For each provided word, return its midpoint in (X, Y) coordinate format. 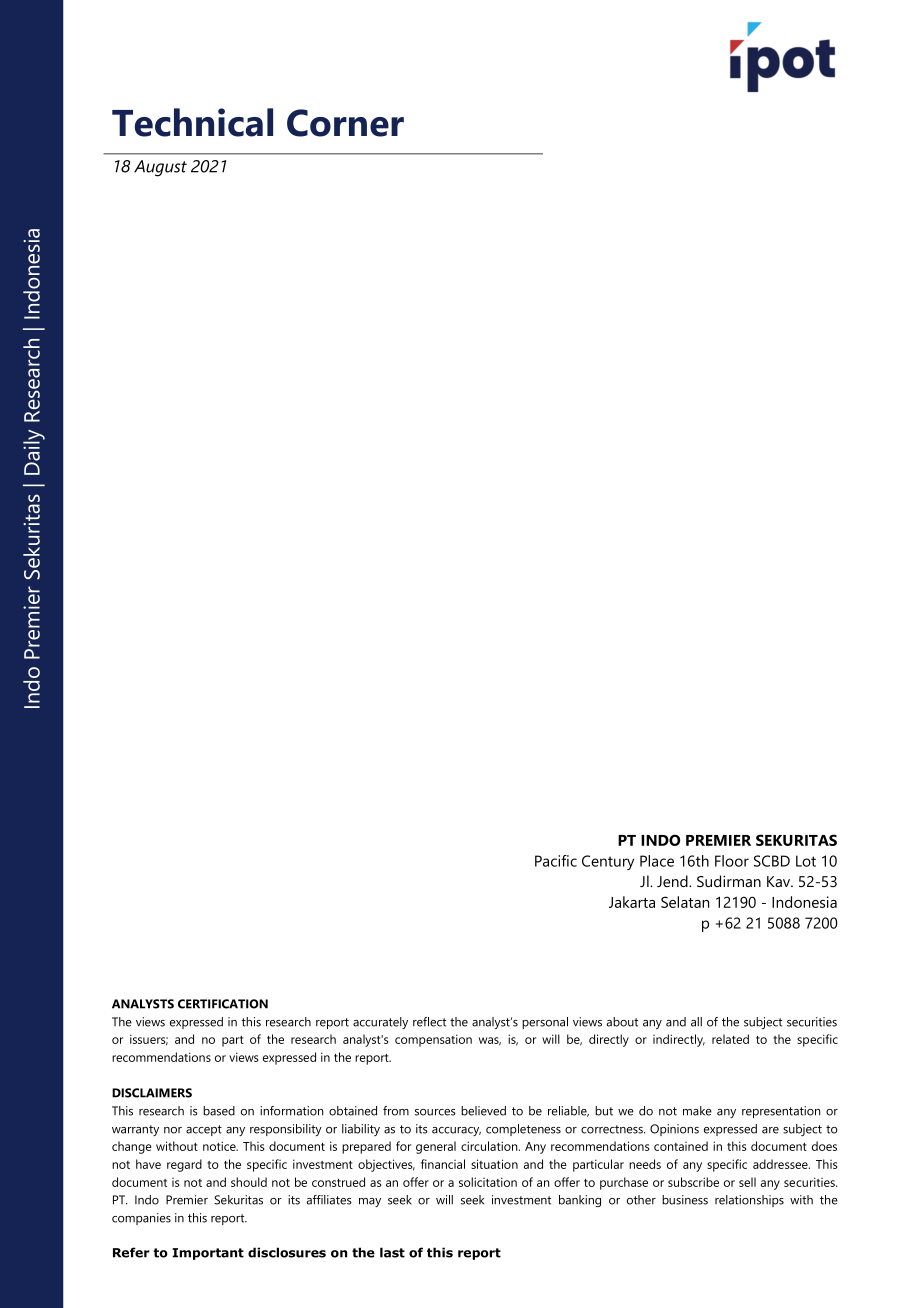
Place (657, 861)
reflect (429, 1022)
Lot (806, 861)
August (160, 168)
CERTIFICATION (223, 1004)
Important (208, 1254)
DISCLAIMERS (152, 1093)
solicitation (488, 1182)
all (696, 1022)
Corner (345, 123)
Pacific (556, 861)
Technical (192, 122)
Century (608, 862)
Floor (732, 861)
